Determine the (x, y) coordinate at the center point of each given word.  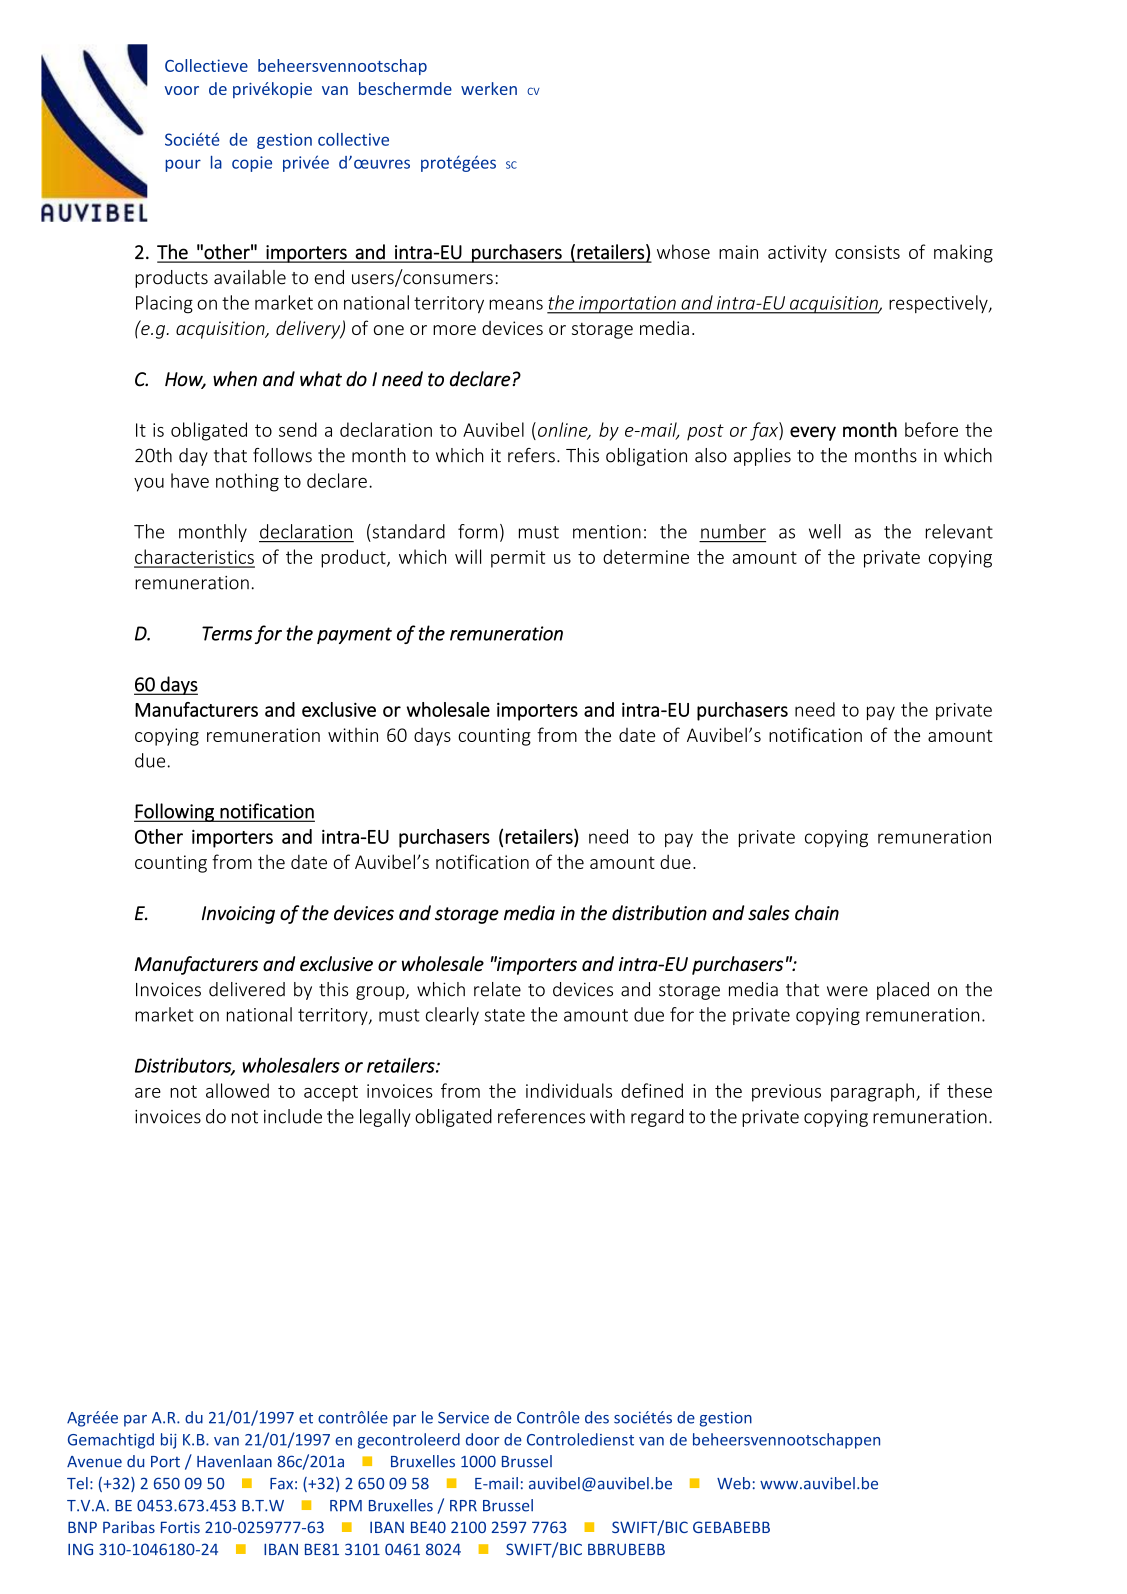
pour (183, 165)
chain (817, 913)
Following (175, 812)
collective (353, 139)
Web (733, 1483)
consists (867, 252)
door (482, 1439)
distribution (659, 913)
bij (169, 1441)
